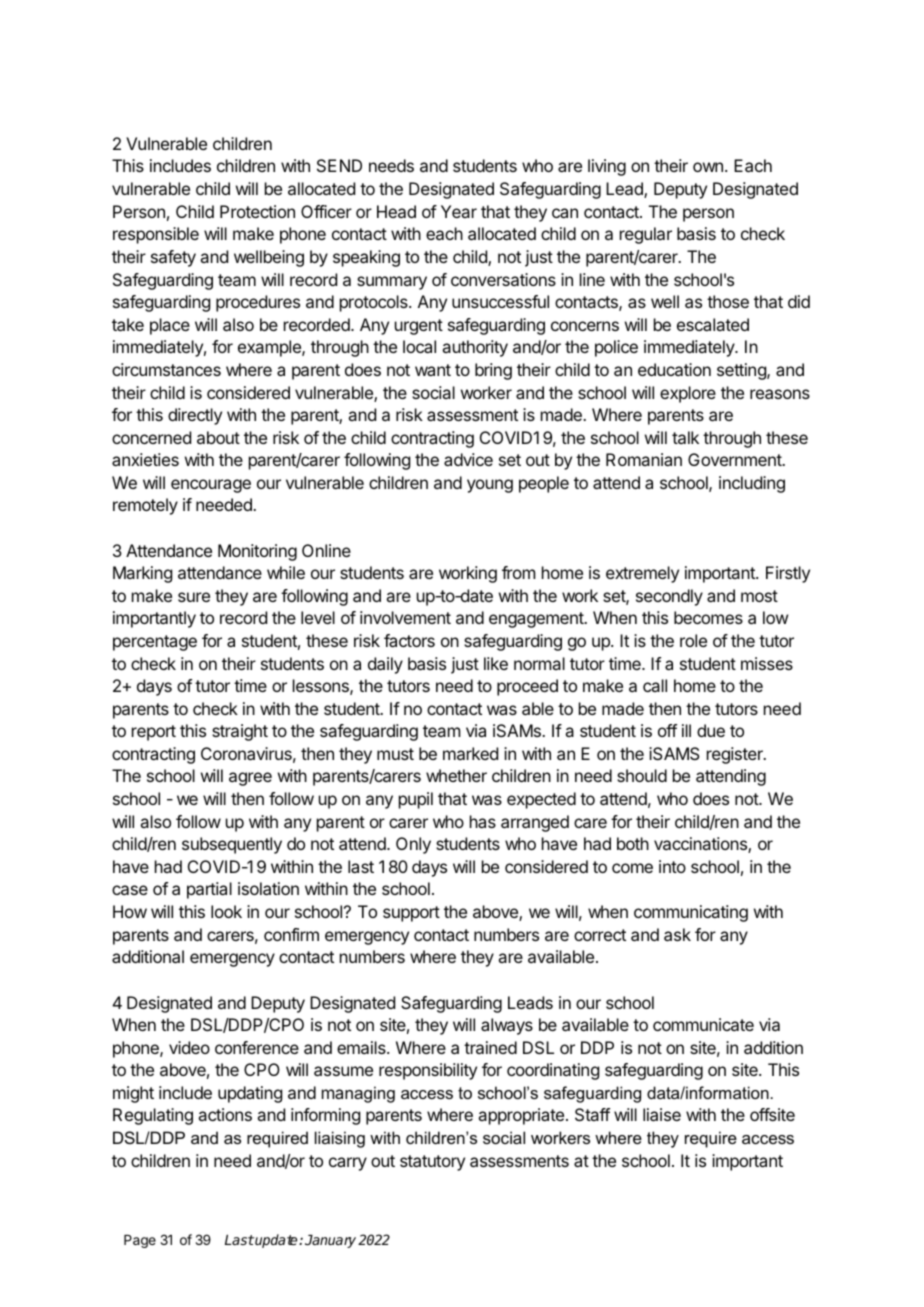 The width and height of the image is (924, 1307). Describe the element at coordinates (496, 663) in the image. I see `like` at that location.
